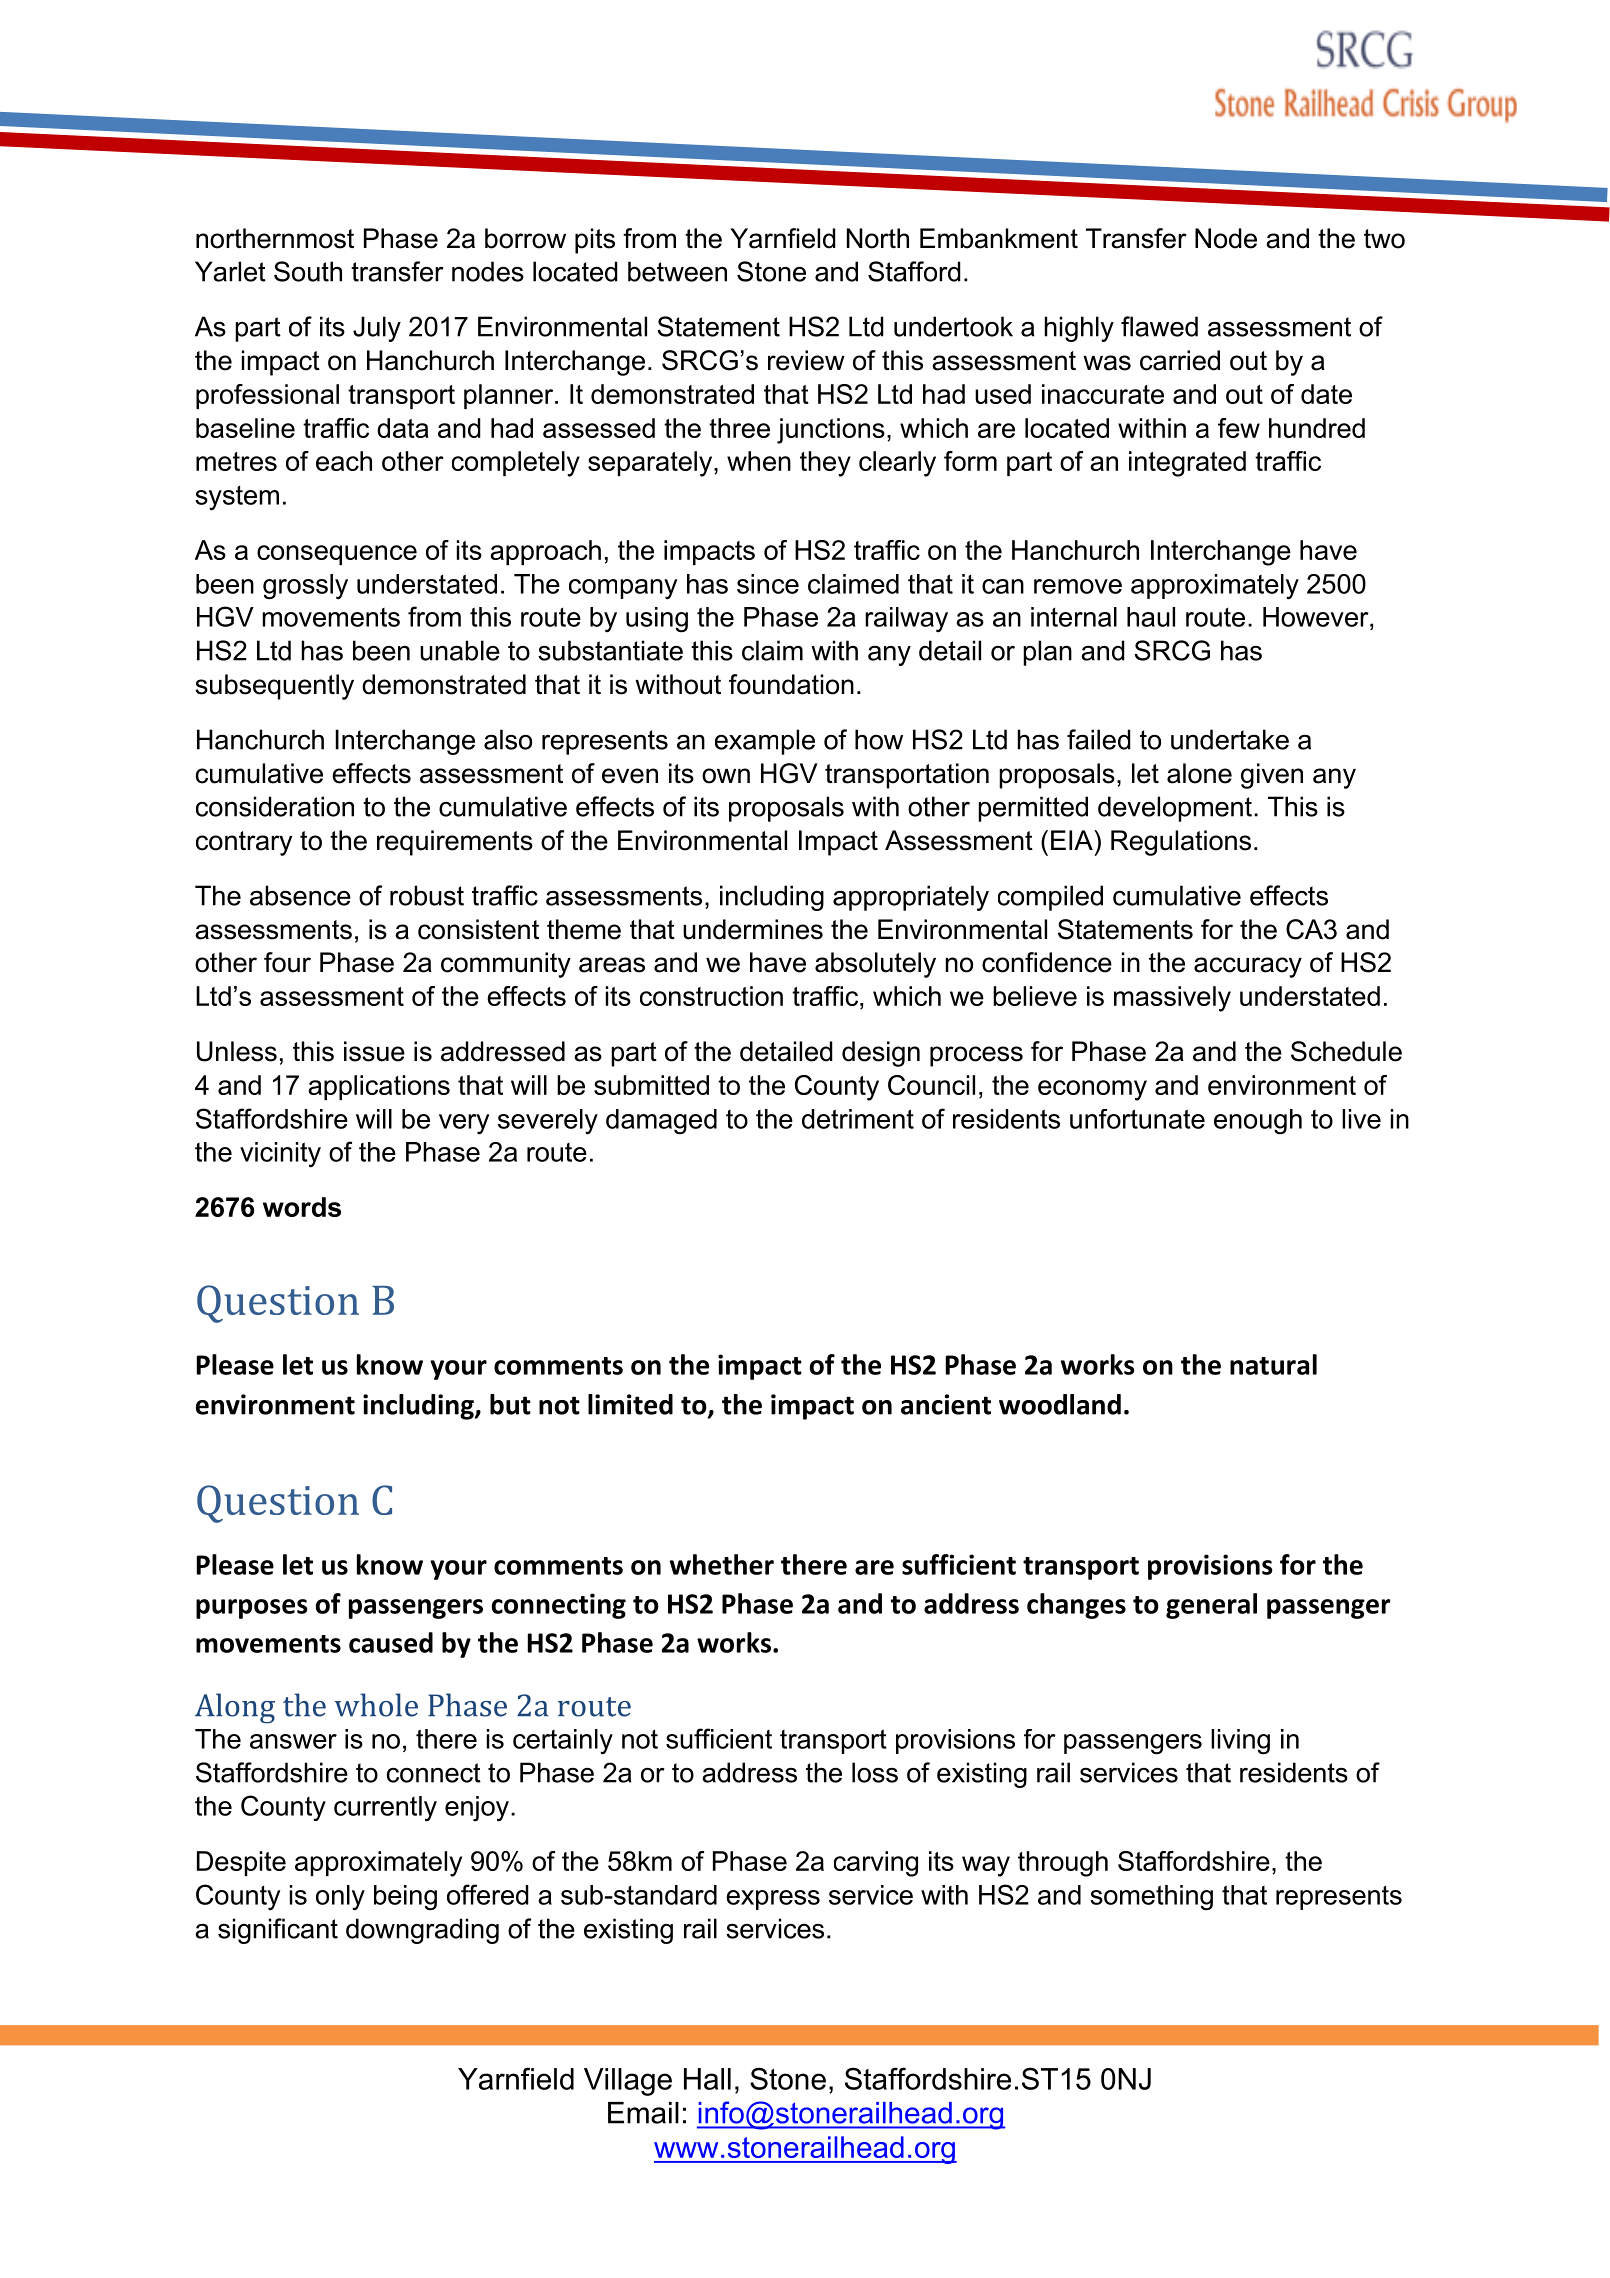  I want to click on downgrading, so click(422, 1931).
